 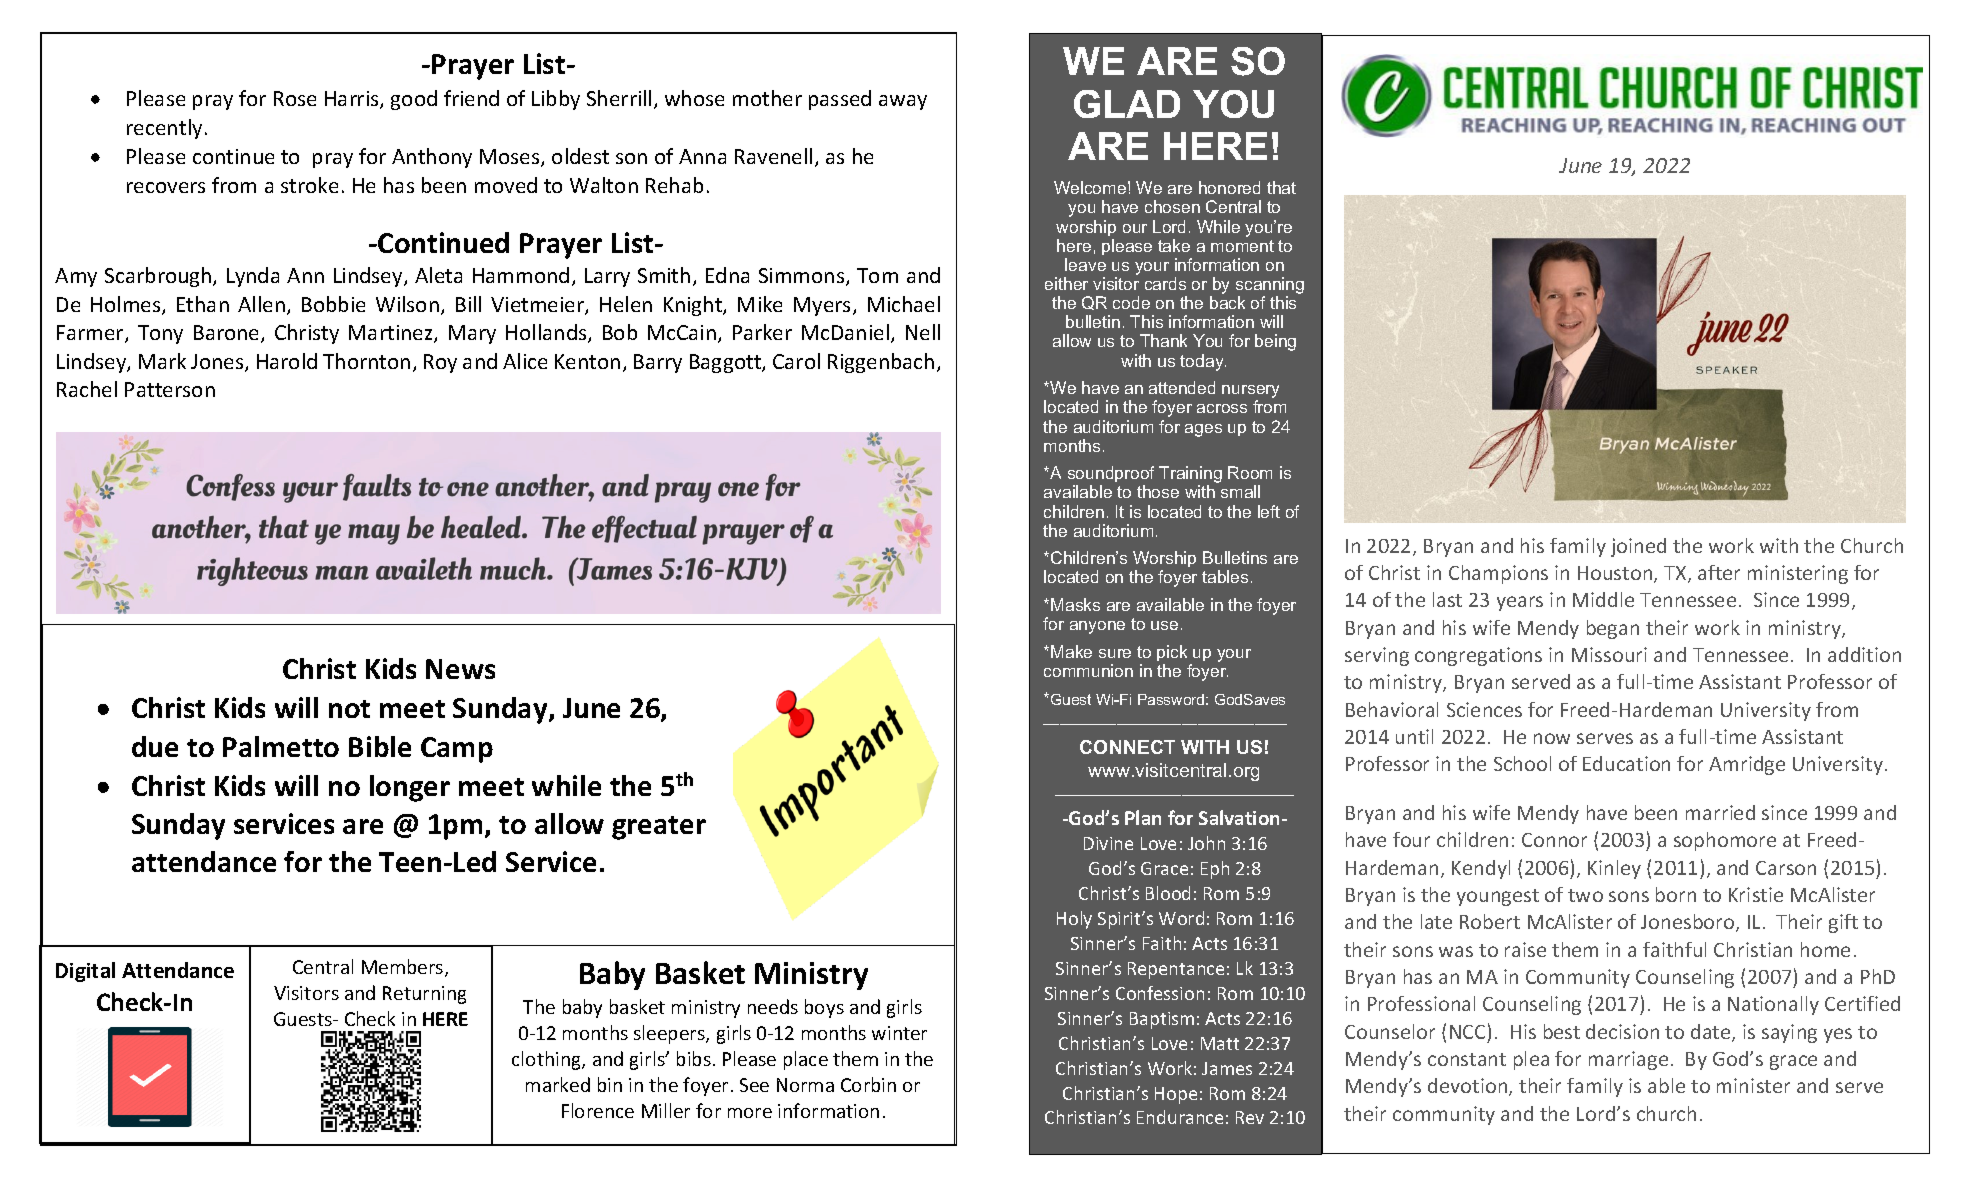 What do you see at coordinates (903, 102) in the screenshot?
I see `away` at bounding box center [903, 102].
